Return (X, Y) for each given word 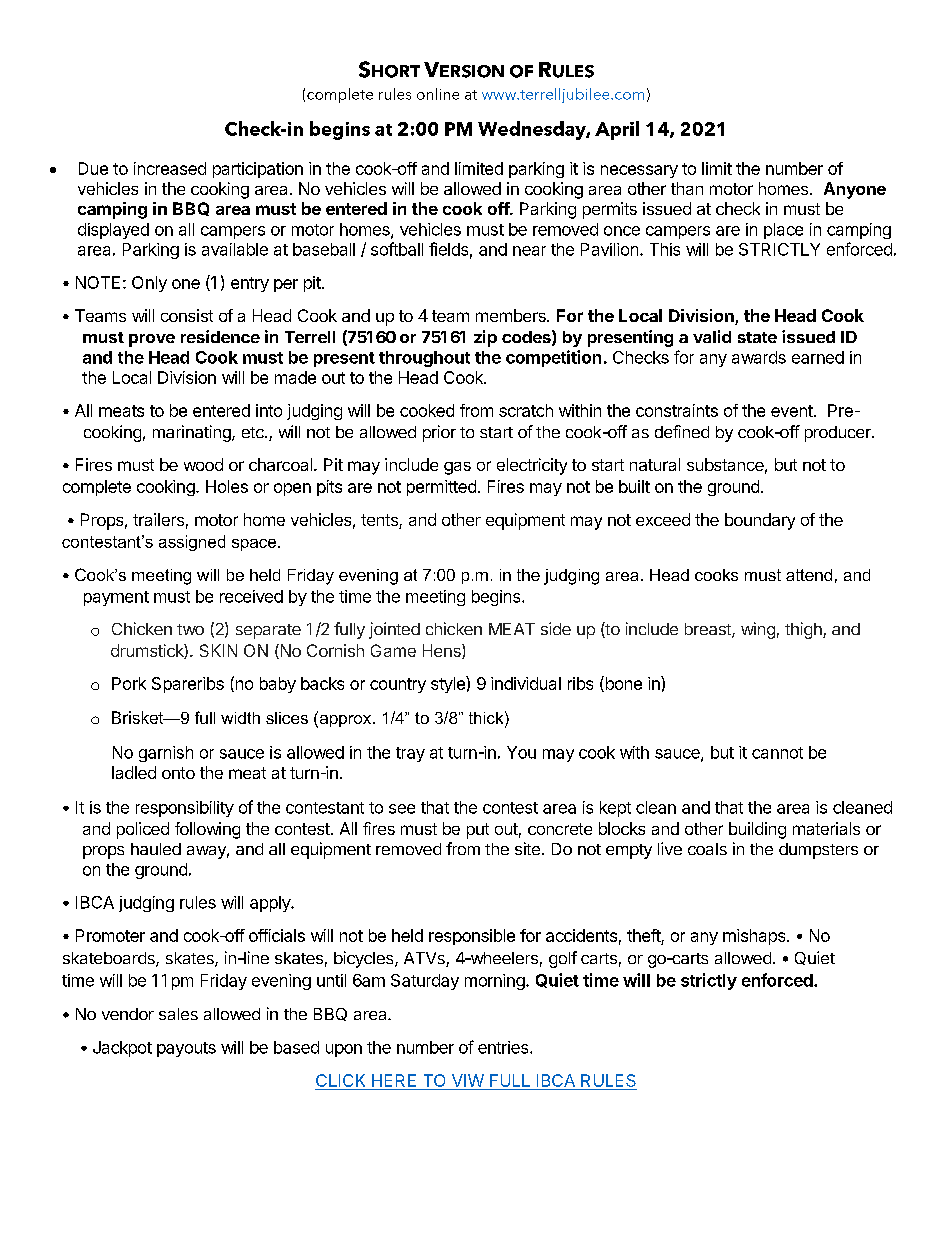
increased (170, 168)
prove (152, 340)
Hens (443, 651)
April (617, 130)
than (687, 188)
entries (504, 1047)
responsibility (185, 809)
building (757, 830)
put (478, 831)
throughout (424, 359)
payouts (186, 1049)
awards (759, 357)
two (190, 629)
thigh (804, 630)
